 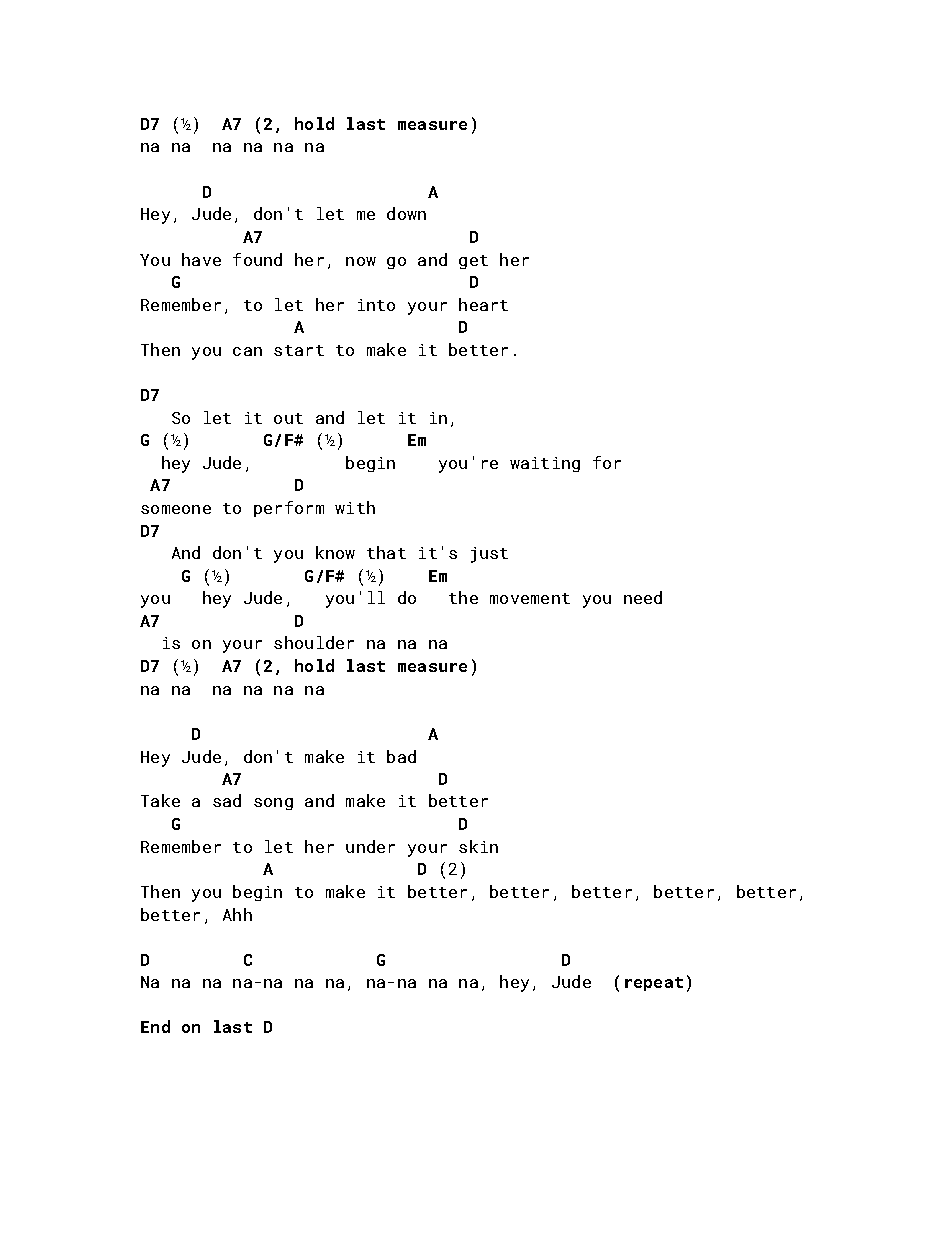 I want to click on need, so click(x=643, y=597).
